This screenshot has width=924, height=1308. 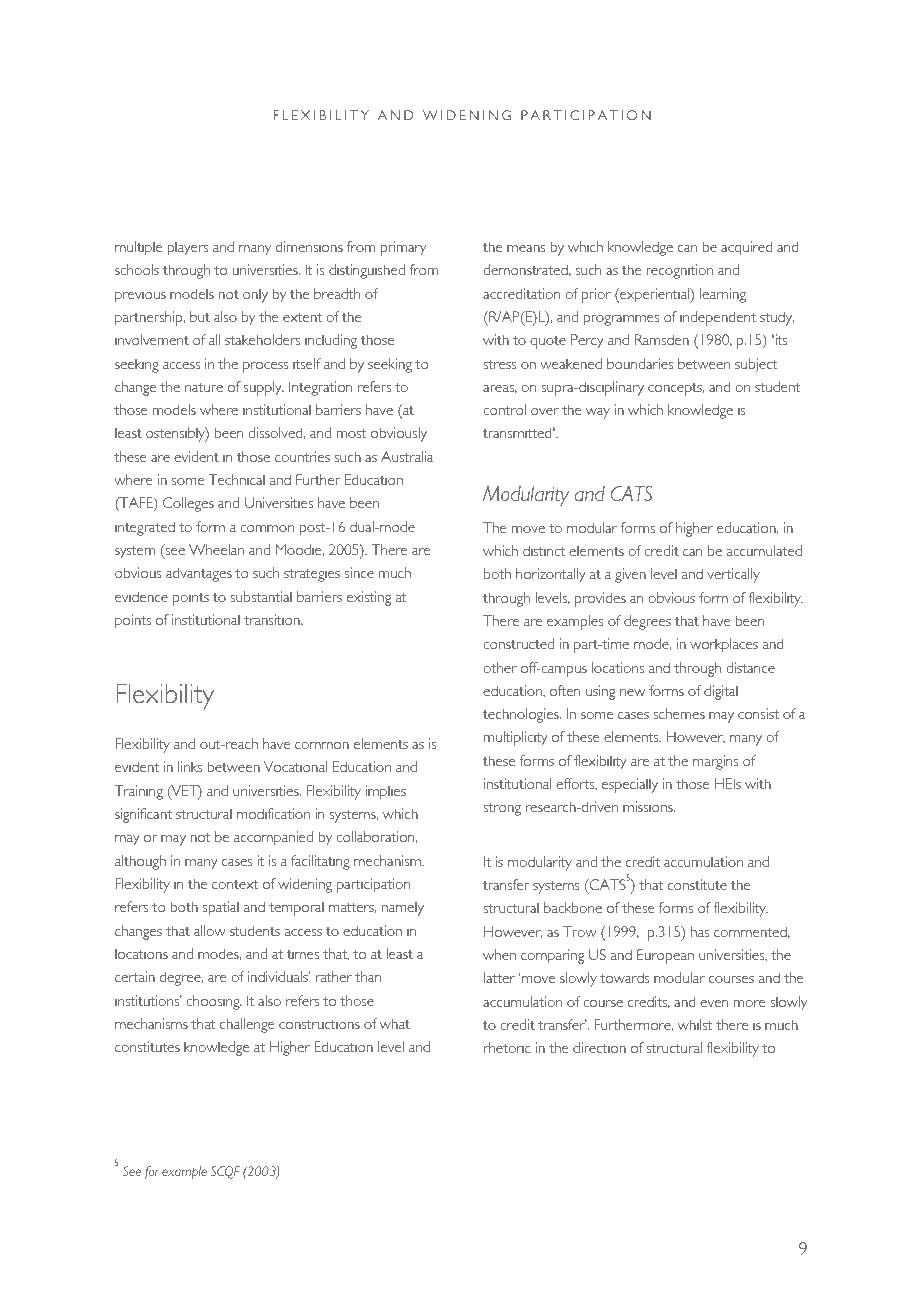 What do you see at coordinates (214, 1002) in the screenshot?
I see `choosing` at bounding box center [214, 1002].
